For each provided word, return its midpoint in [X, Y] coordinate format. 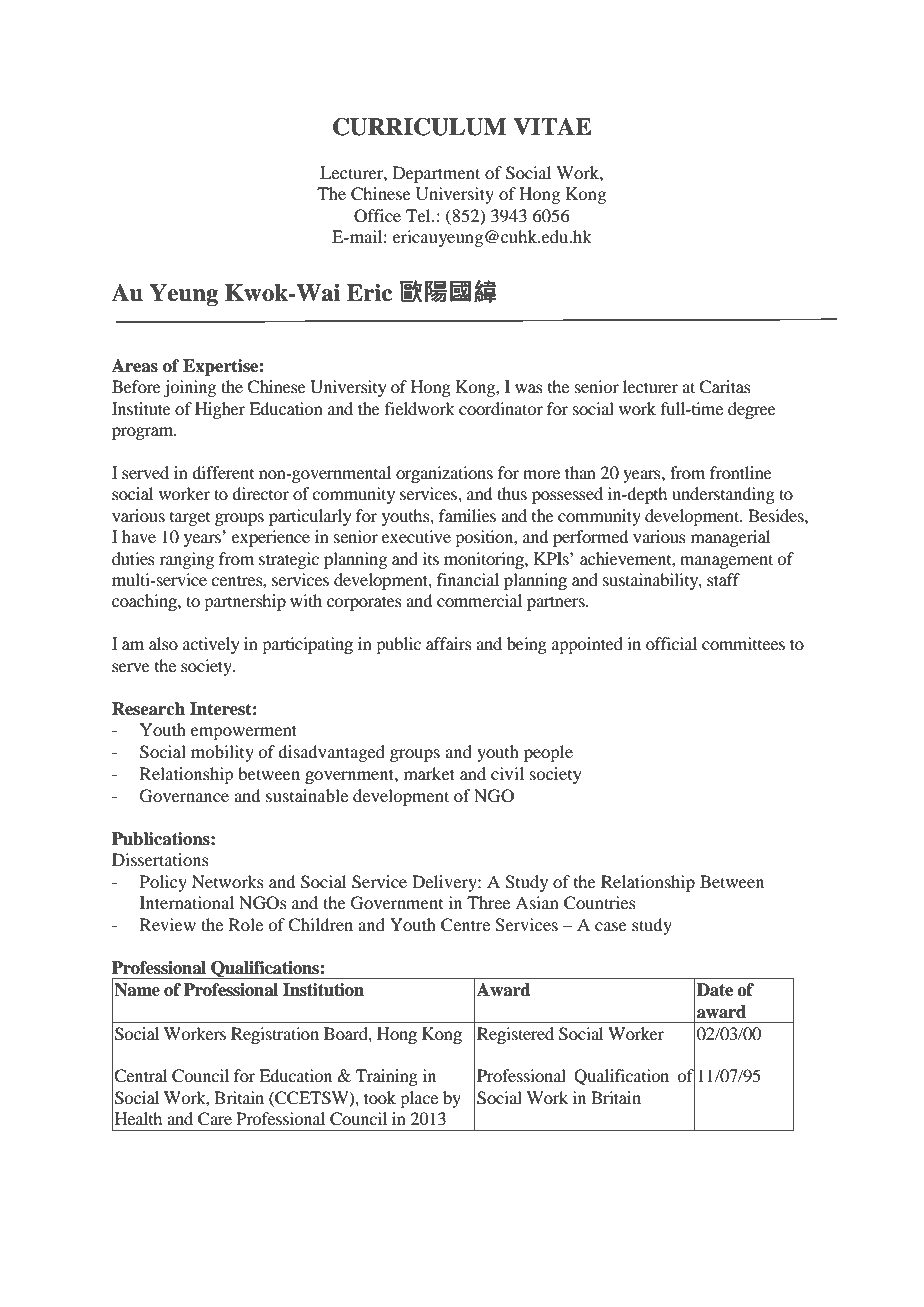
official [671, 643]
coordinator [501, 408]
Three [488, 902]
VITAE [552, 127]
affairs [449, 643]
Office [377, 216]
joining [190, 388]
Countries [600, 903]
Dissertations [160, 859]
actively [211, 645]
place [419, 1099]
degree [752, 410]
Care [215, 1119]
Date [715, 990]
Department [436, 174]
